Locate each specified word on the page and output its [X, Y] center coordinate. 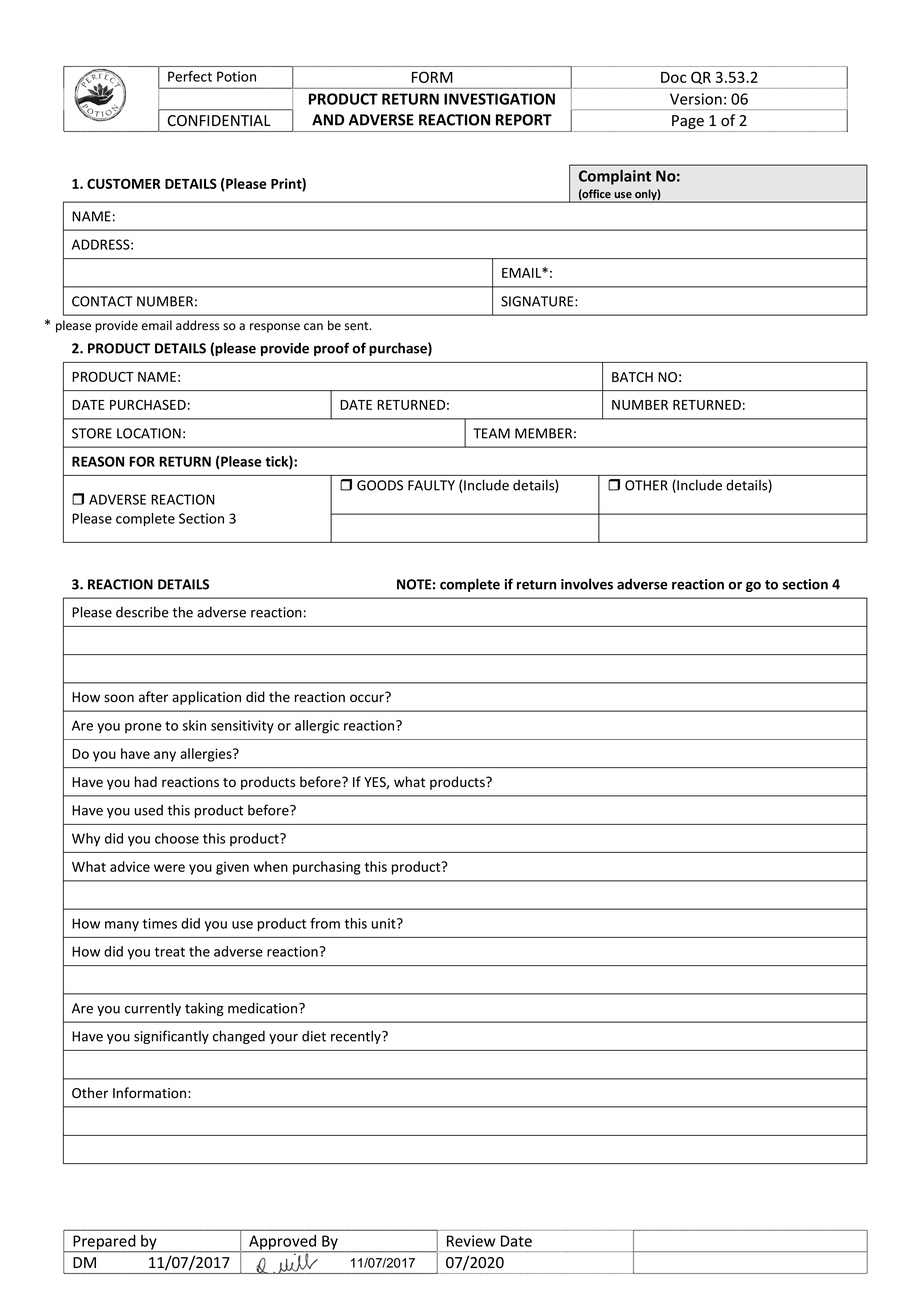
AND [328, 120]
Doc [674, 77]
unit [385, 923]
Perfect [190, 76]
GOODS [380, 485]
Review [471, 1241]
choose [177, 838]
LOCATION [149, 433]
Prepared [104, 1243]
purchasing [327, 868]
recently [357, 1037]
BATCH [632, 377]
